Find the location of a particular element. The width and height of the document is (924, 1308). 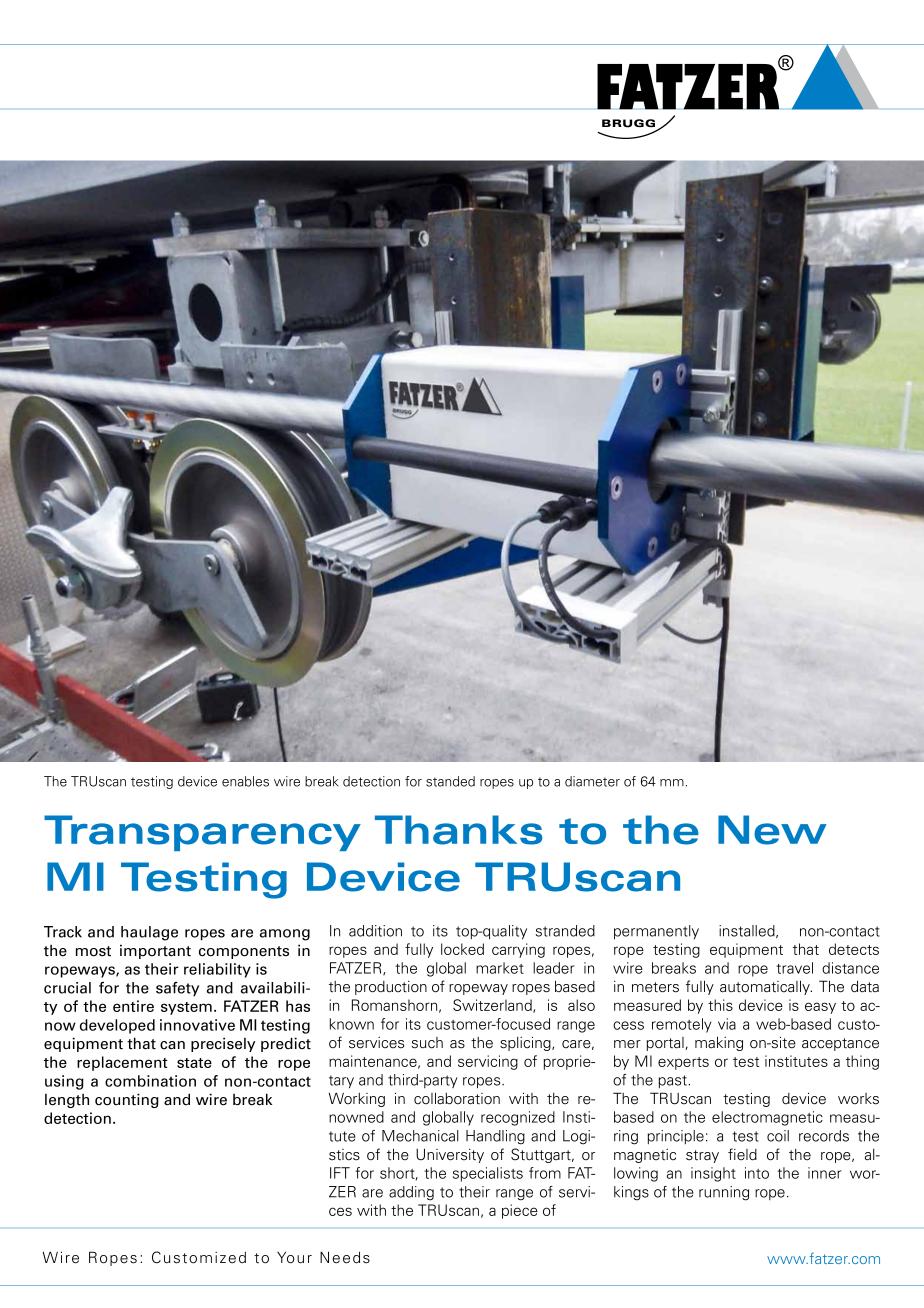

haulage is located at coordinates (149, 933).
